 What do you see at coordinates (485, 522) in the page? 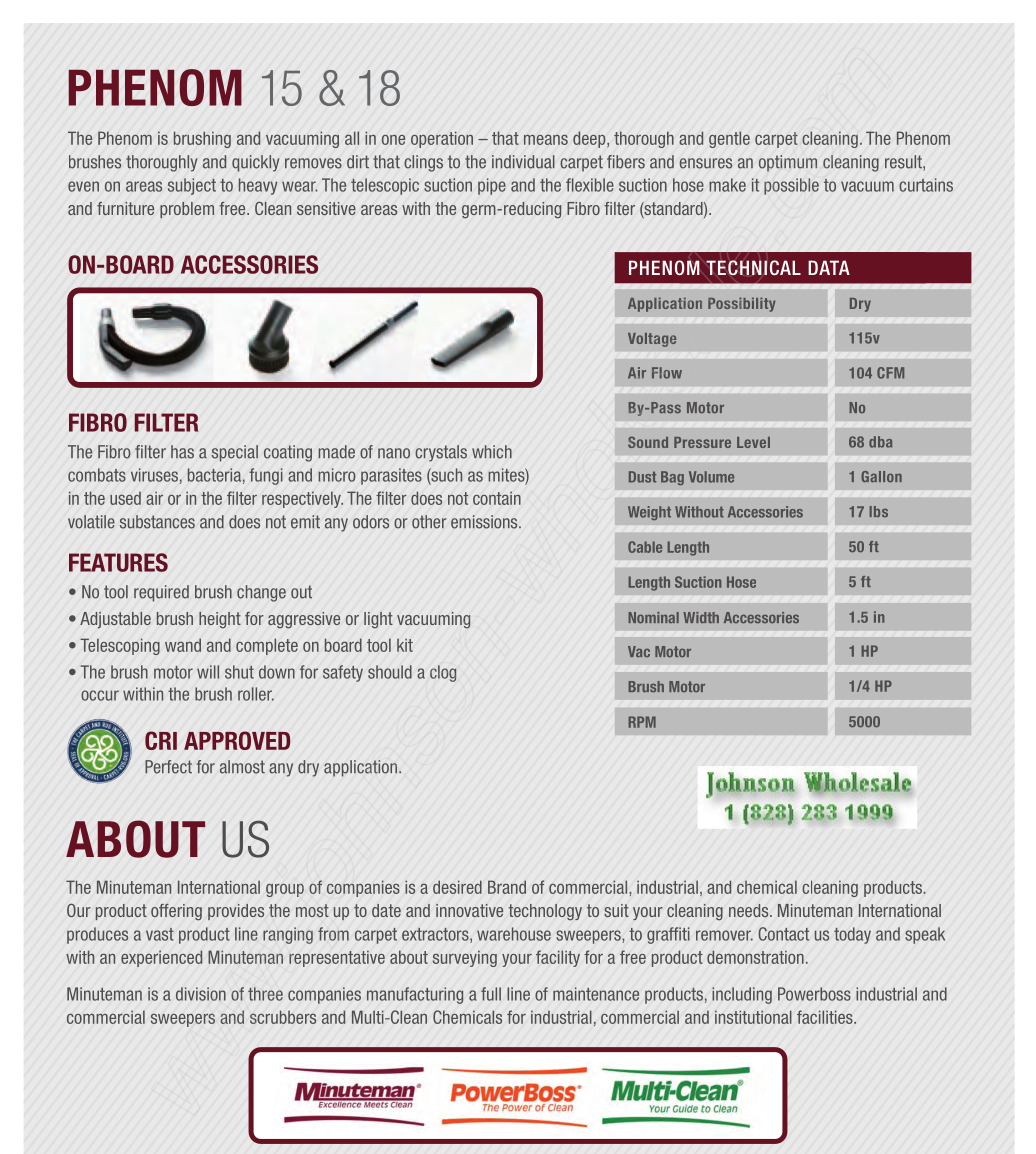
I see `emissions` at bounding box center [485, 522].
